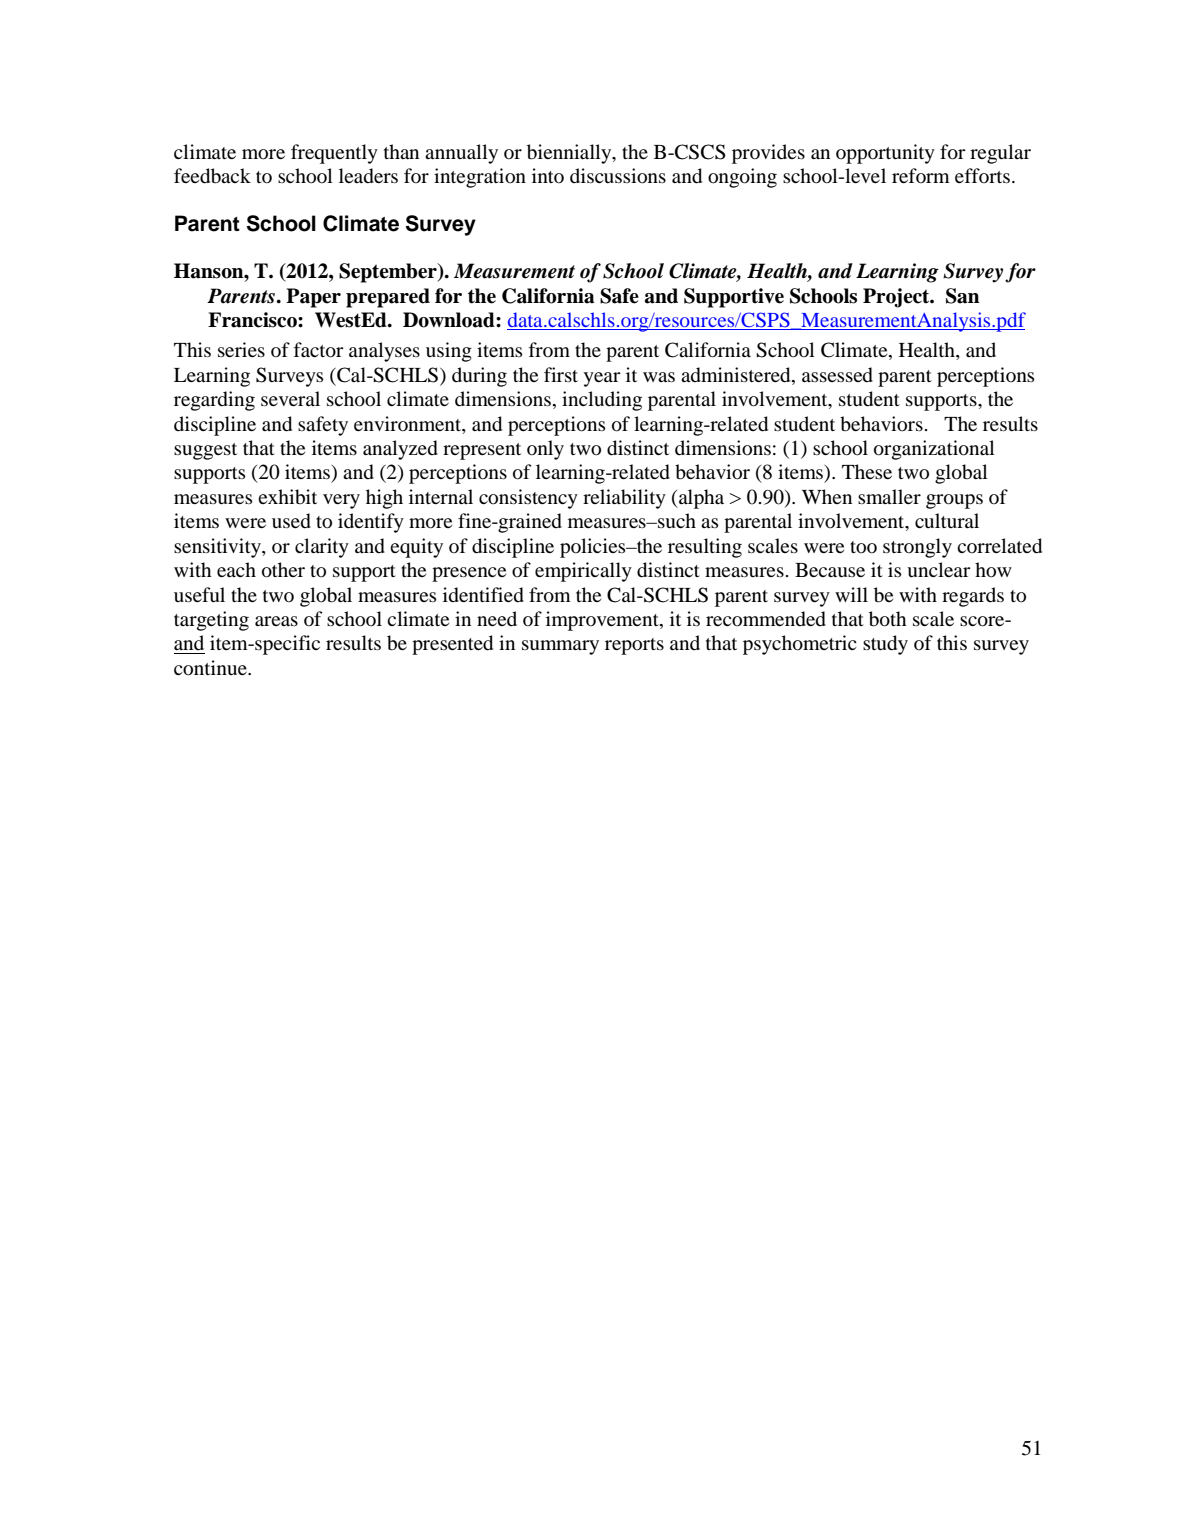 This image has height=1529, width=1182. What do you see at coordinates (963, 296) in the image?
I see `San` at bounding box center [963, 296].
